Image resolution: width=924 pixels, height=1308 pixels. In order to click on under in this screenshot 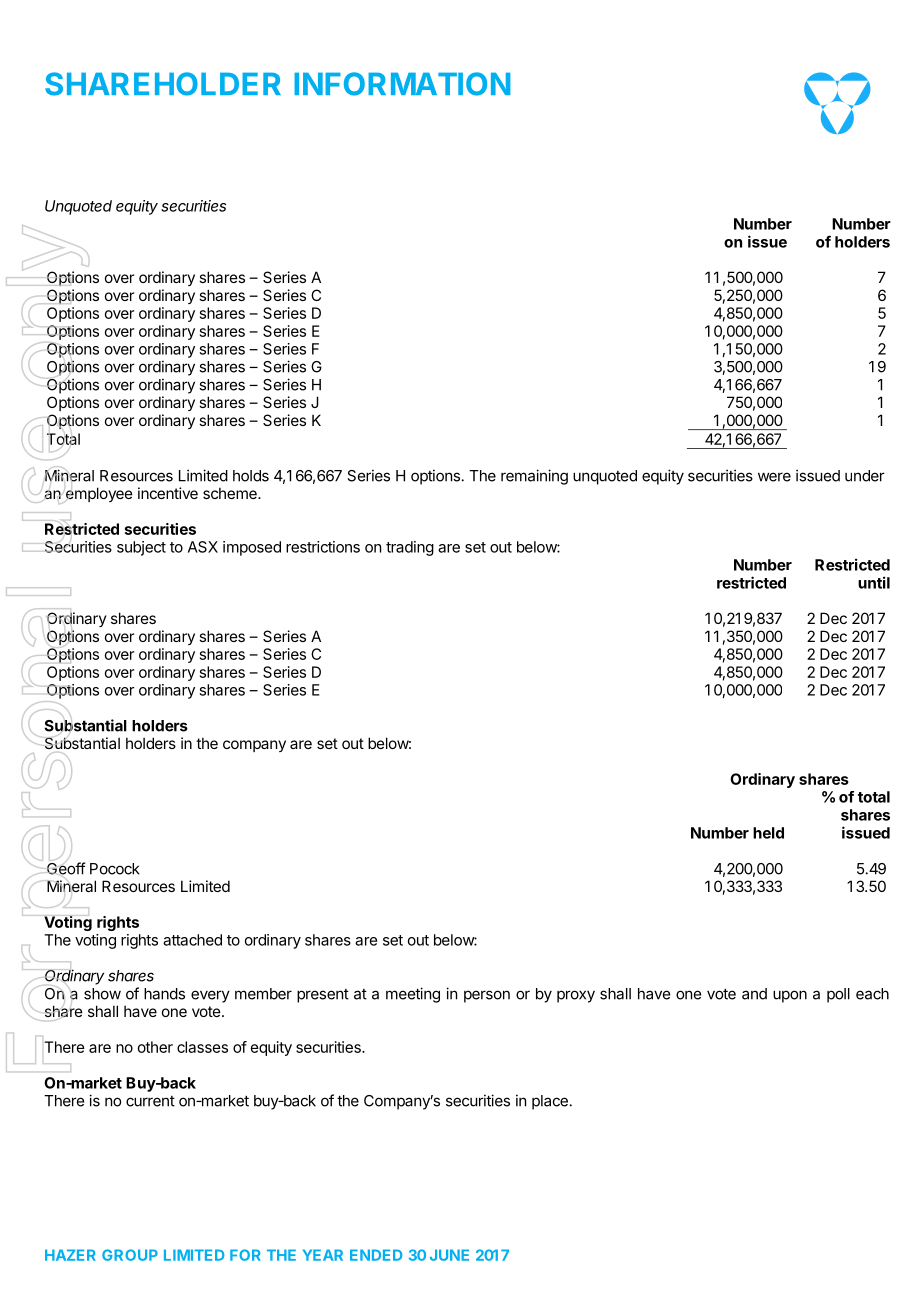, I will do `click(865, 476)`.
